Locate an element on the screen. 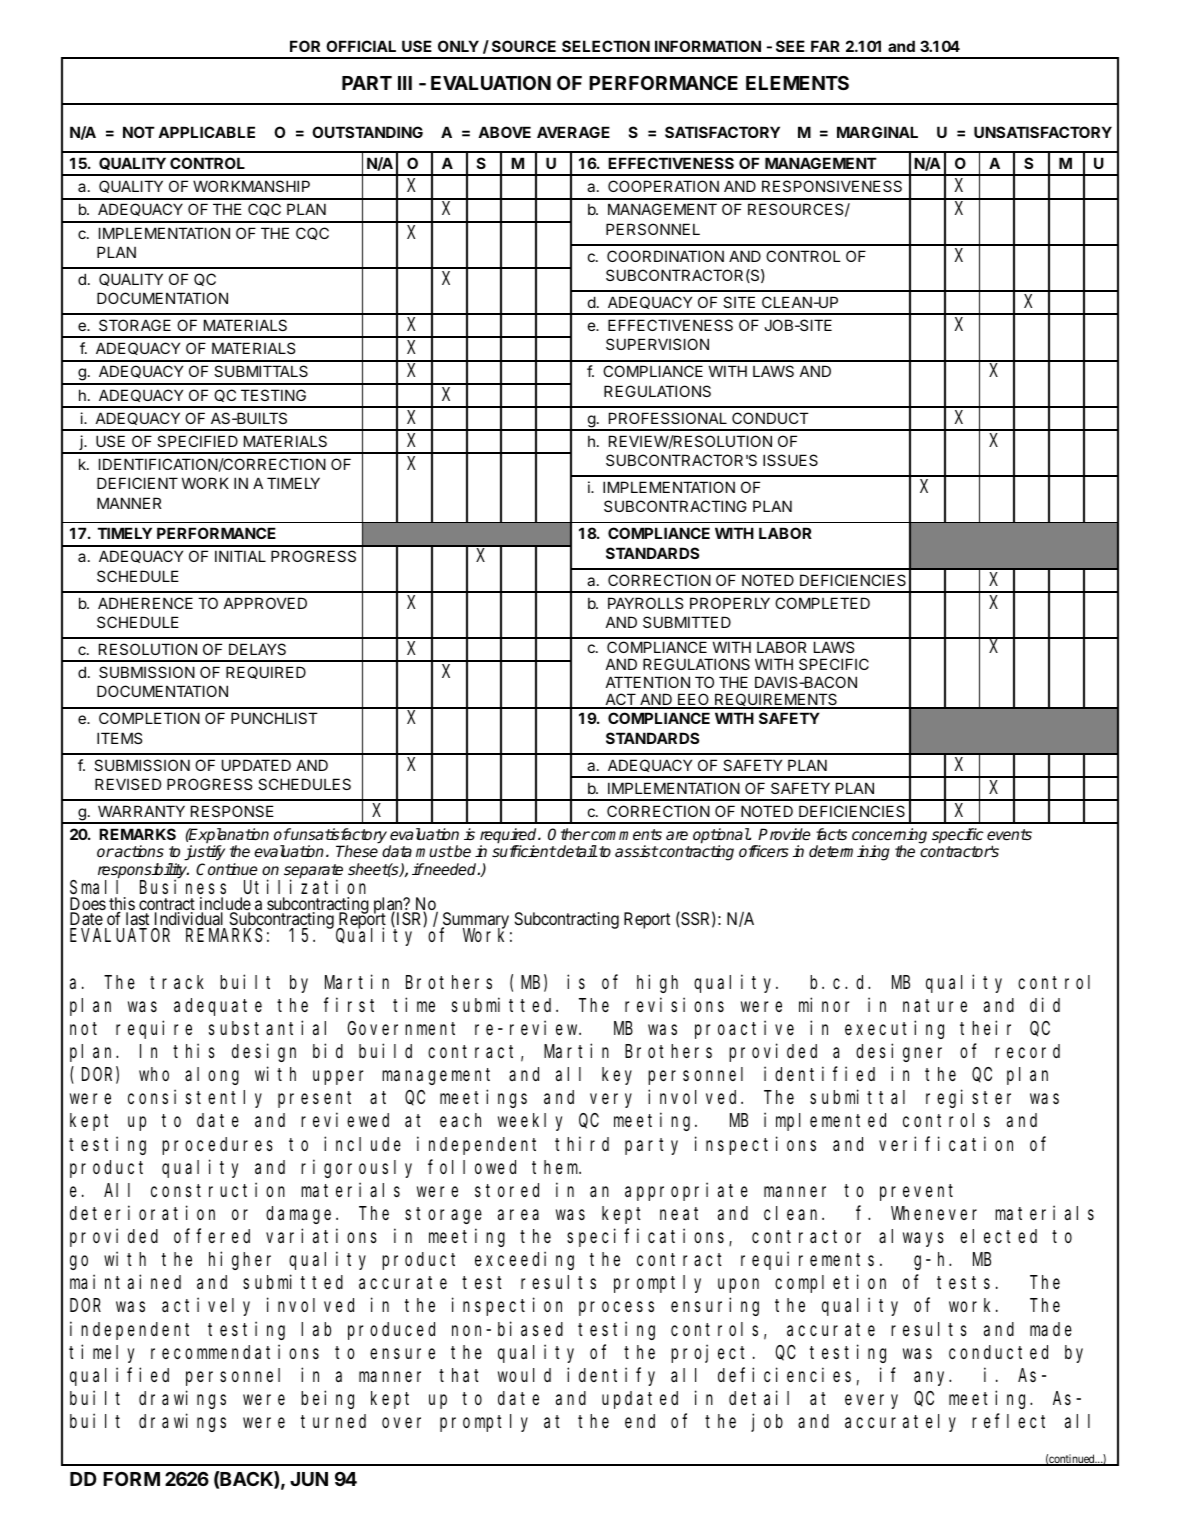 This screenshot has height=1527, width=1180. APPLICABLE is located at coordinates (206, 132).
